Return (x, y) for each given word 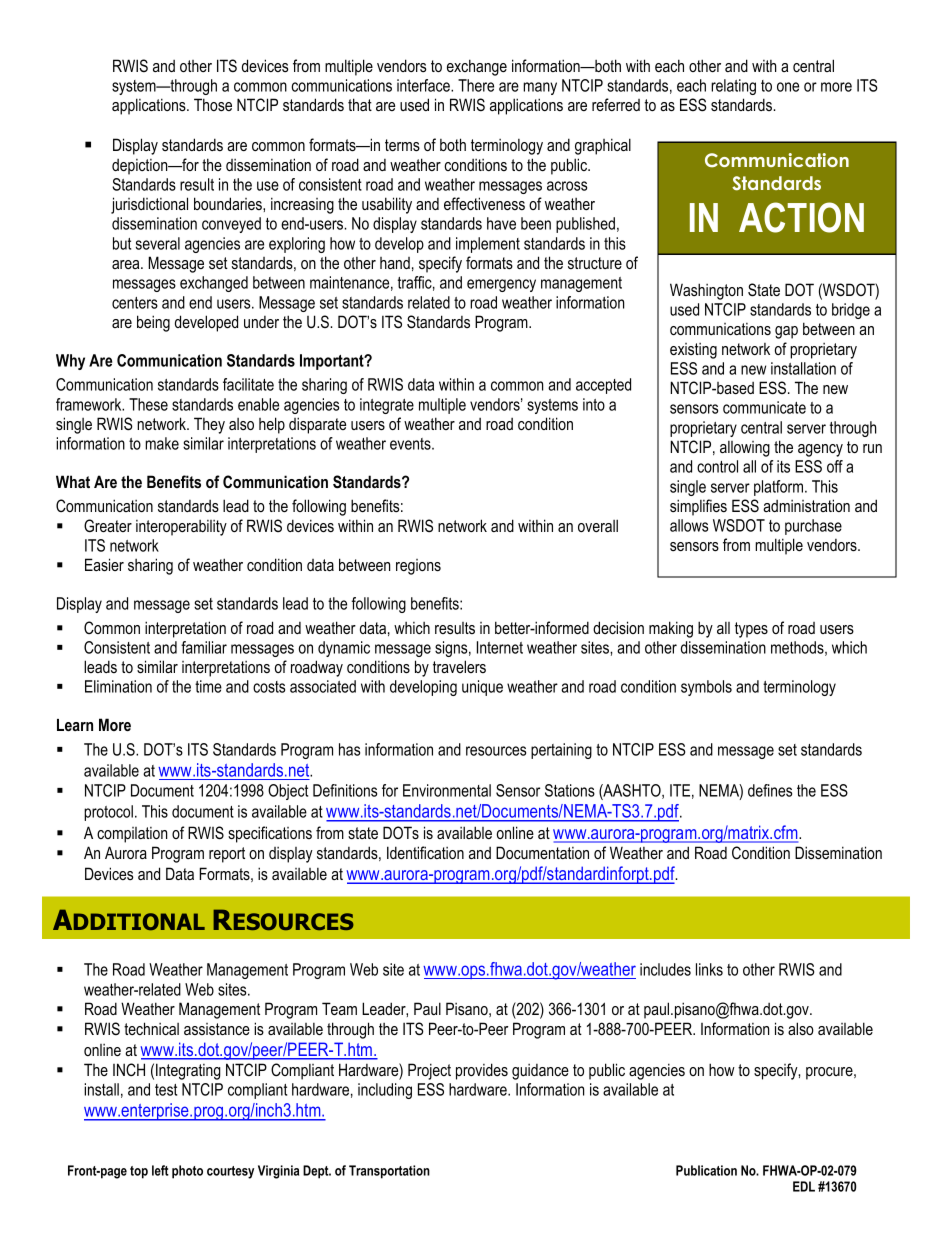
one (788, 87)
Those (213, 105)
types (751, 630)
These (148, 404)
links (709, 969)
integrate (387, 406)
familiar (204, 647)
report (227, 855)
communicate (764, 407)
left (160, 1170)
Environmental (447, 790)
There (476, 85)
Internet (500, 647)
